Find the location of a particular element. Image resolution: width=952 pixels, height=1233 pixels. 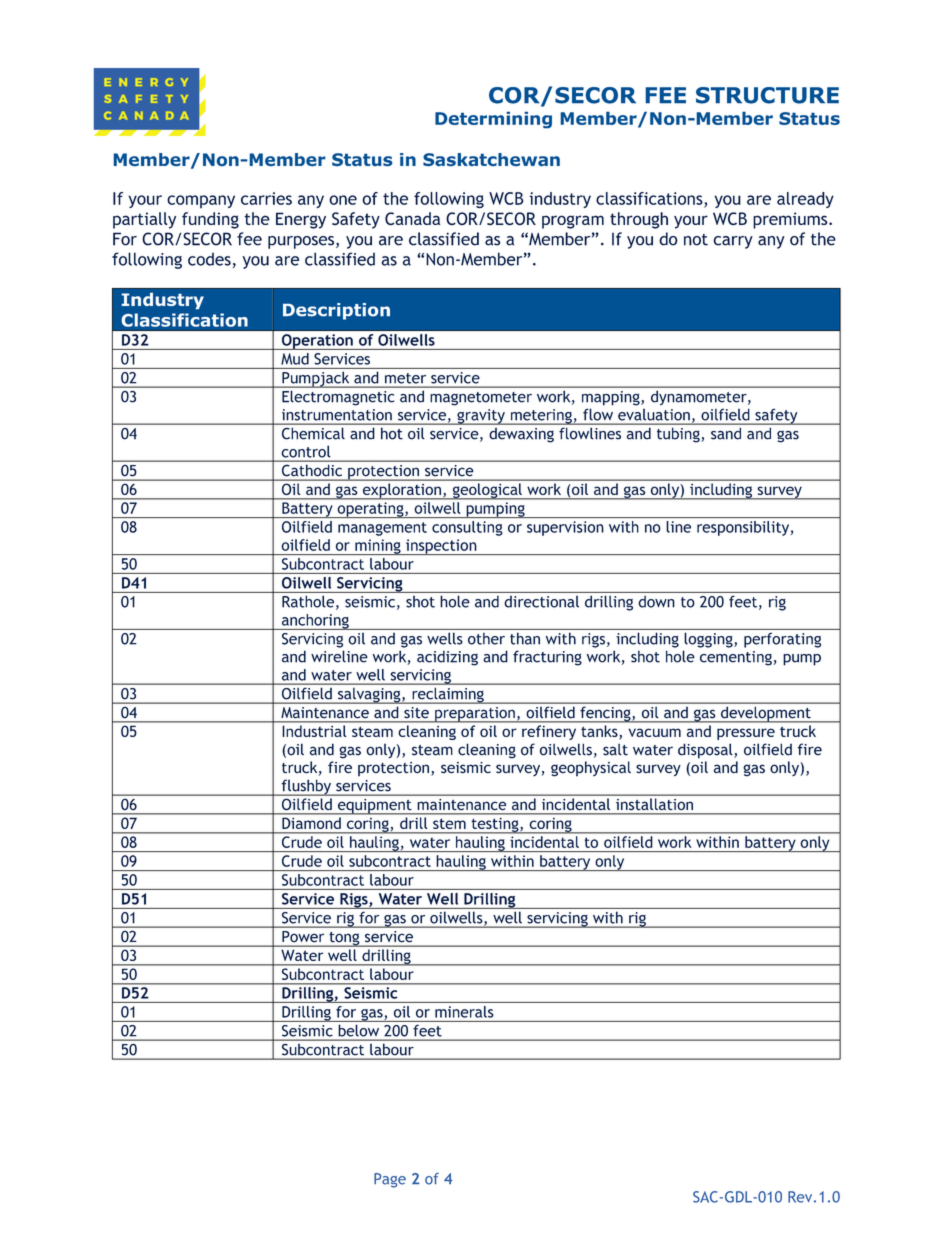

Industrial is located at coordinates (314, 731).
